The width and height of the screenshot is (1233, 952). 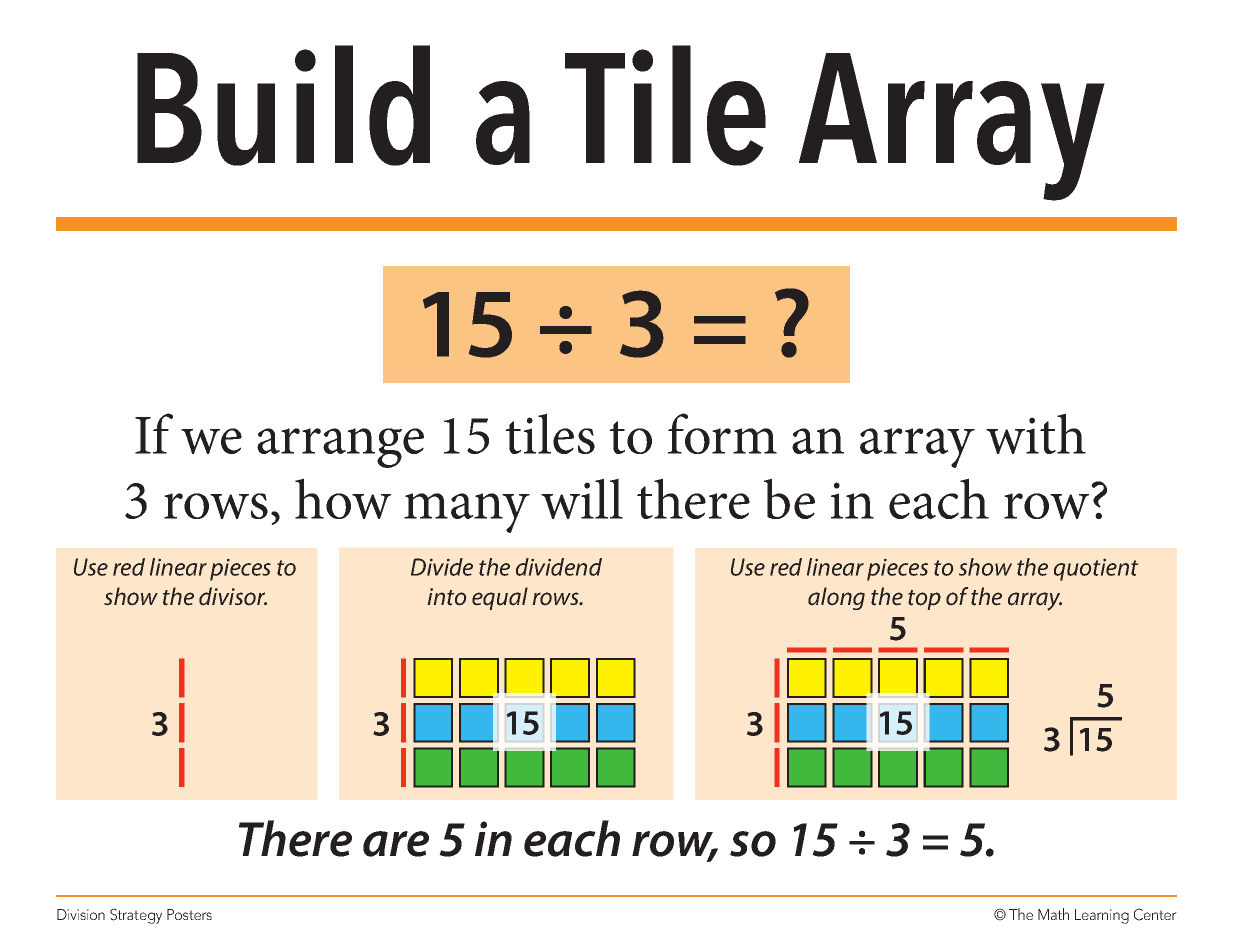 What do you see at coordinates (189, 914) in the screenshot?
I see `Posters` at bounding box center [189, 914].
